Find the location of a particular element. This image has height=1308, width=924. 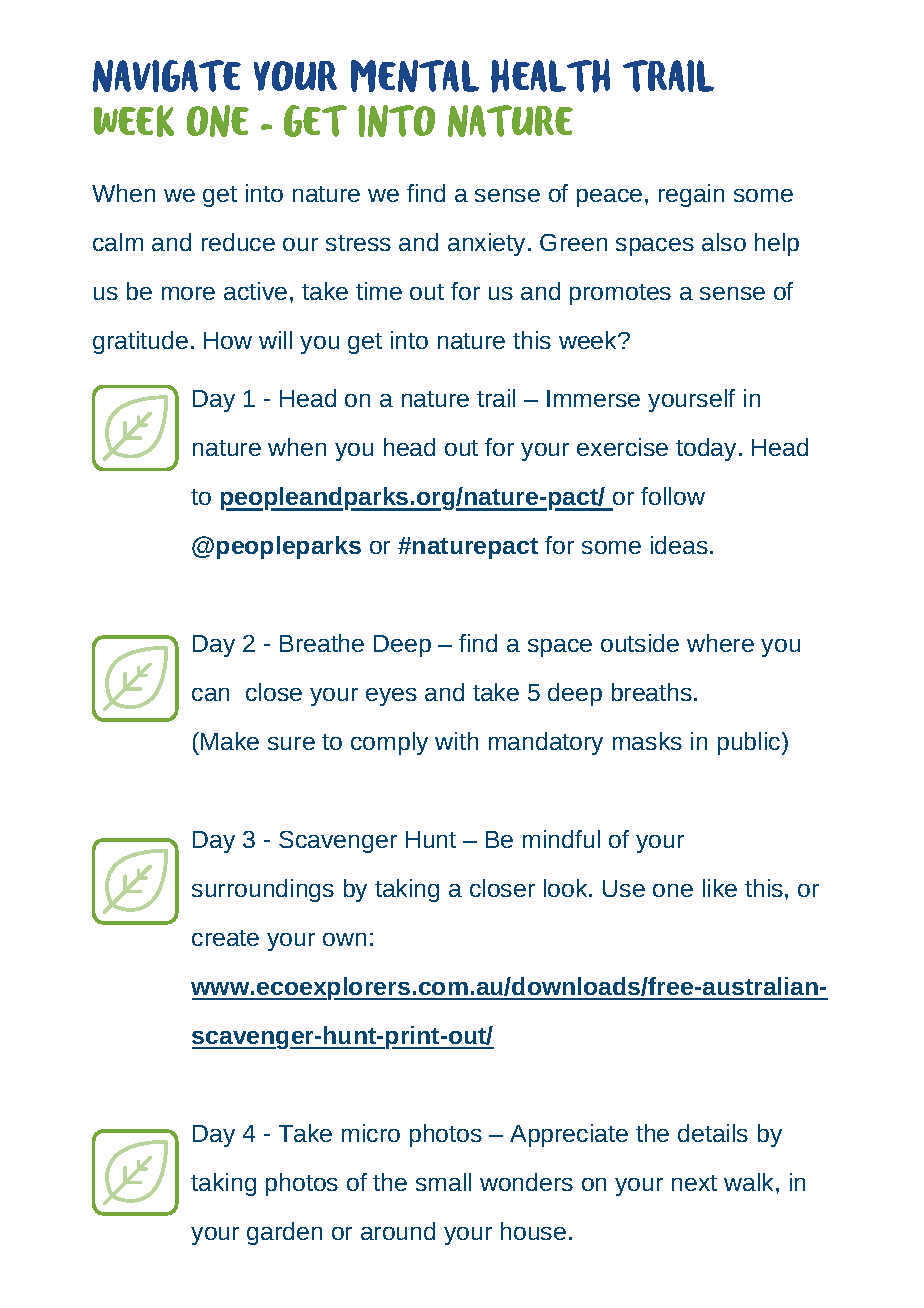

garden is located at coordinates (284, 1233).
